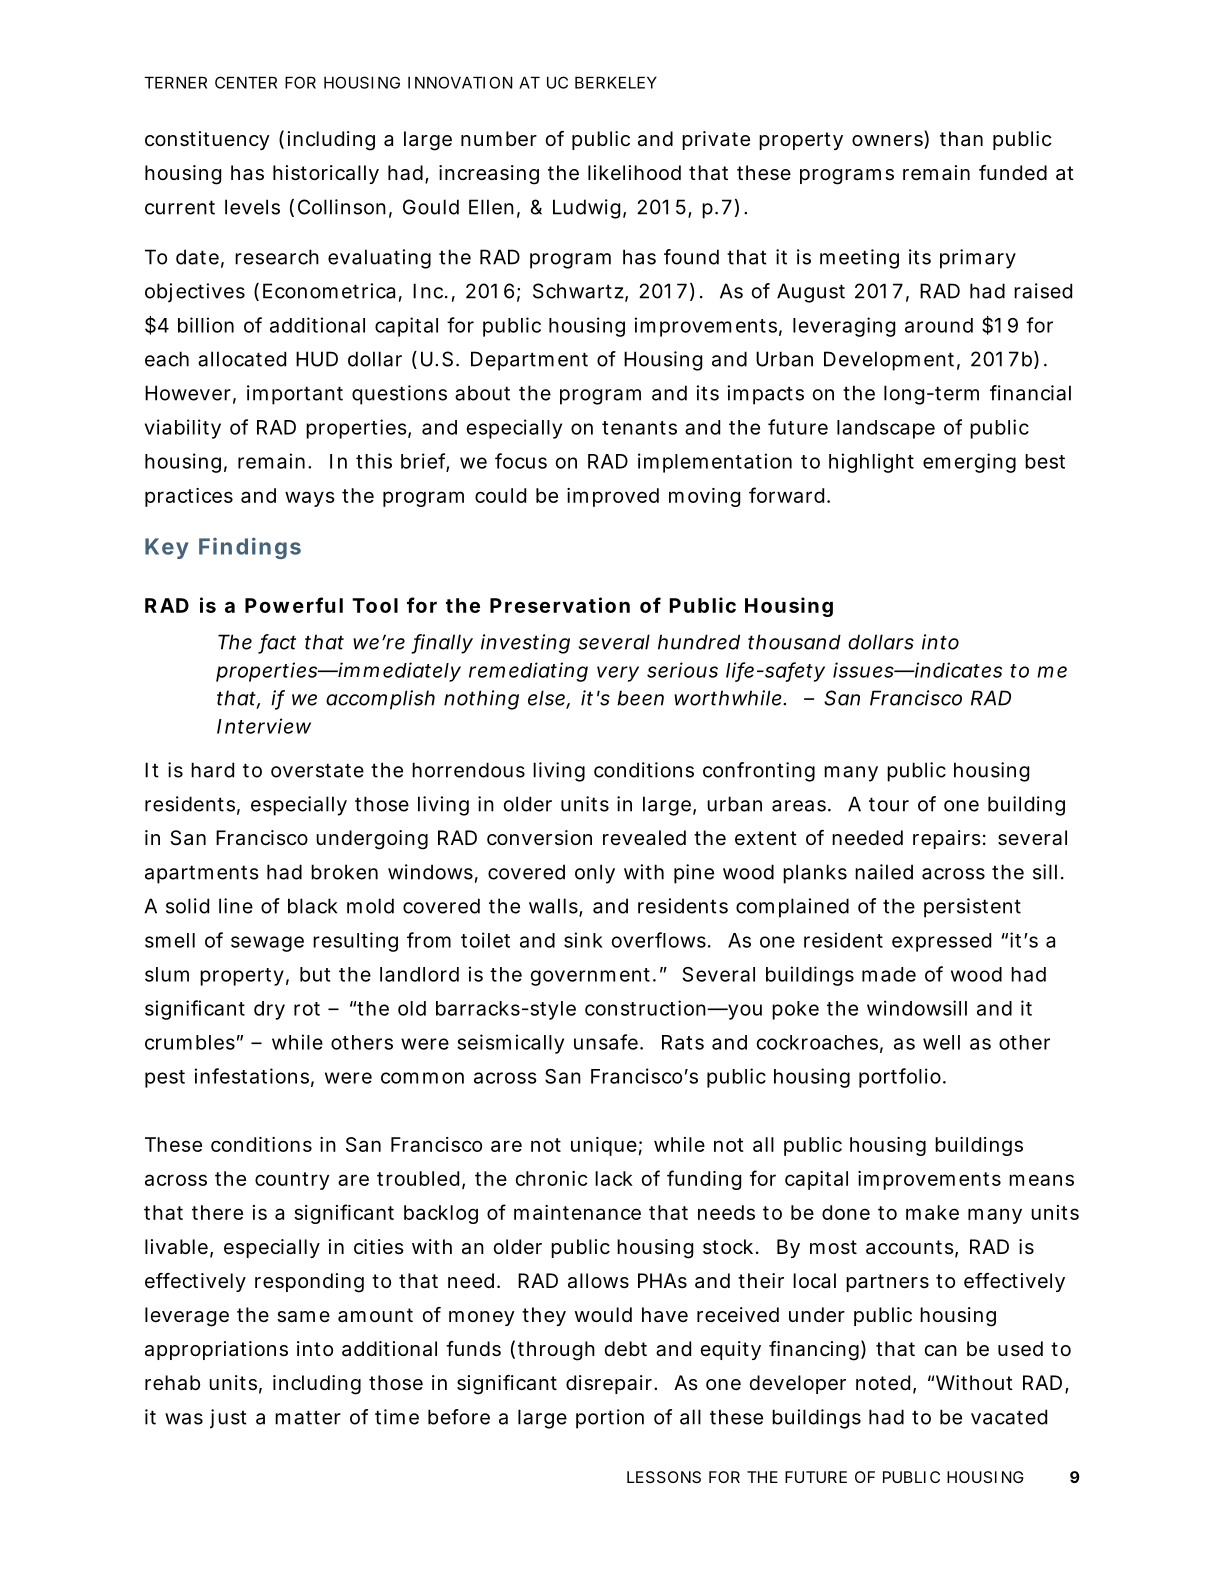 This screenshot has width=1225, height=1585. I want to click on than, so click(961, 139).
